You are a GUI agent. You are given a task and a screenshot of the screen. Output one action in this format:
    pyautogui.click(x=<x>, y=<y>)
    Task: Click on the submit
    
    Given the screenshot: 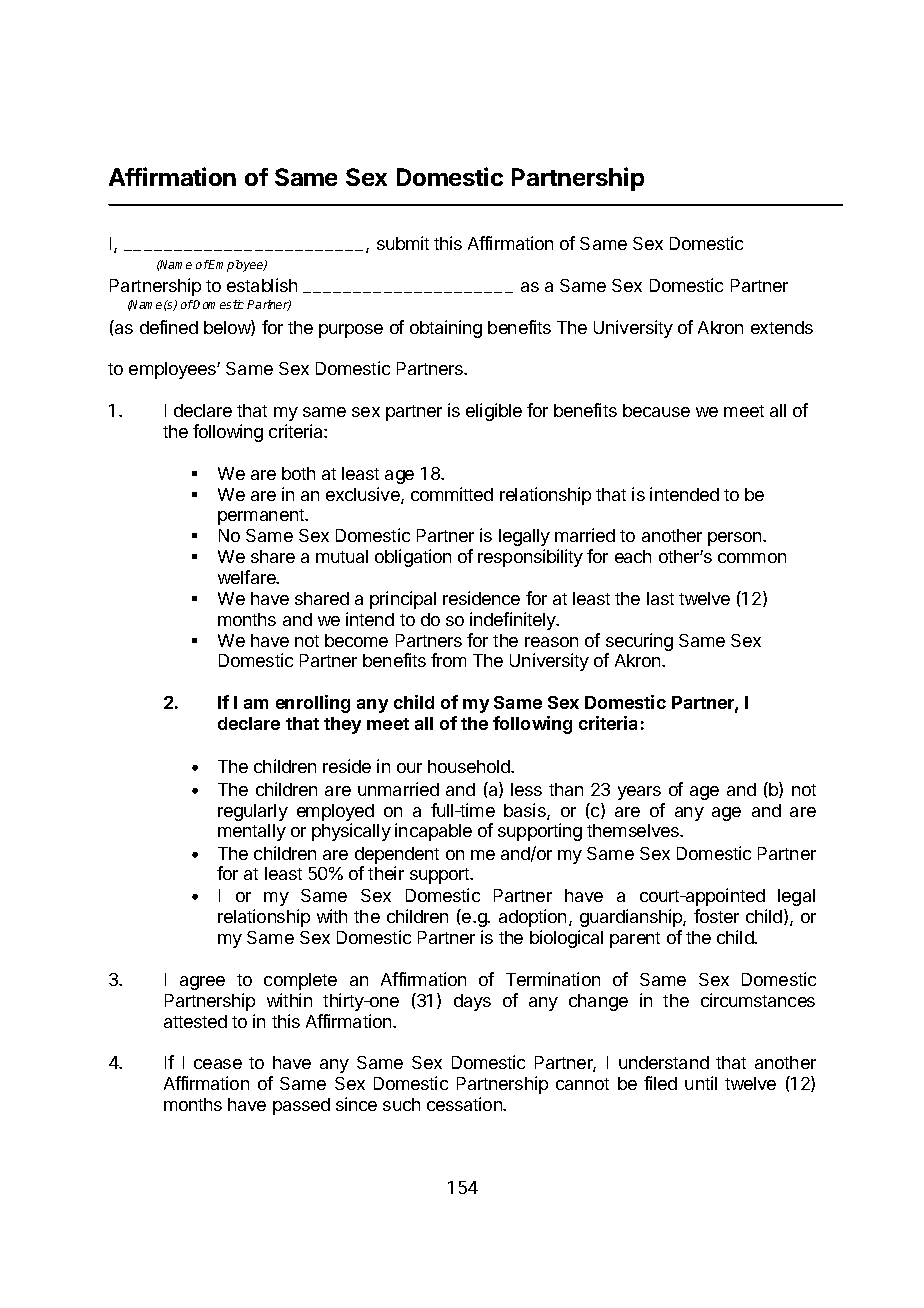 What is the action you would take?
    pyautogui.click(x=403, y=243)
